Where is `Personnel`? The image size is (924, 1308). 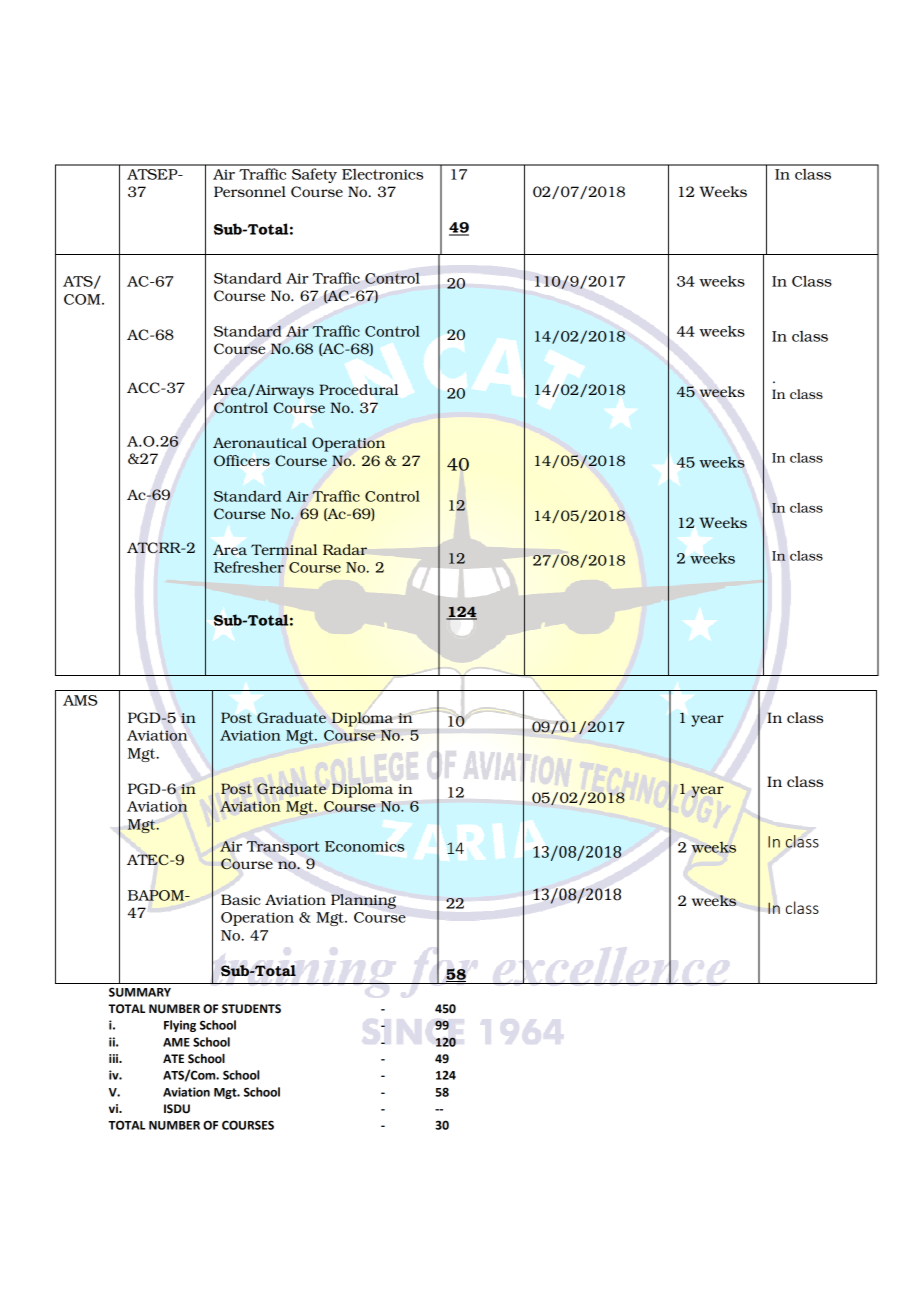
Personnel is located at coordinates (250, 191).
